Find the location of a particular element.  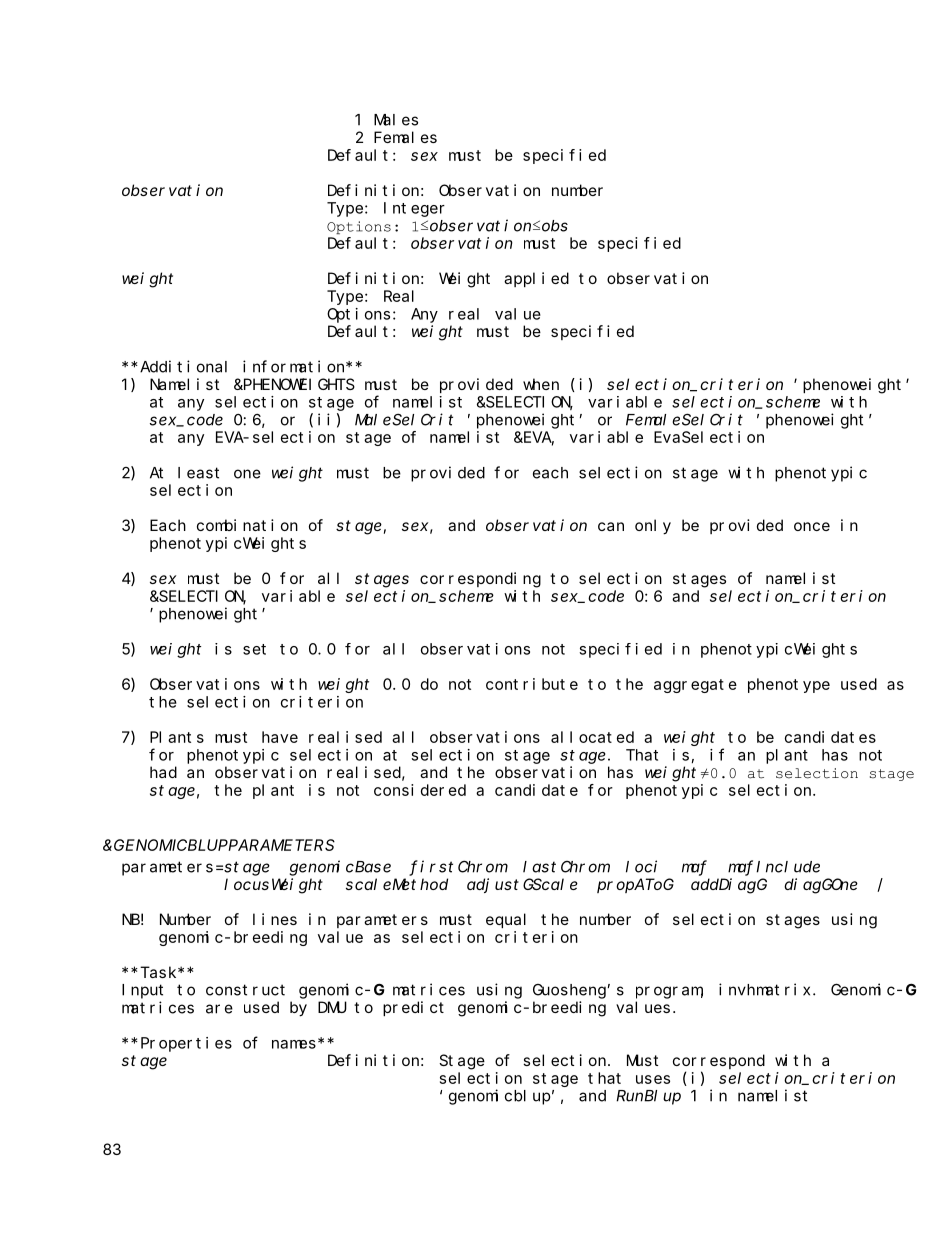

contribute is located at coordinates (532, 684).
